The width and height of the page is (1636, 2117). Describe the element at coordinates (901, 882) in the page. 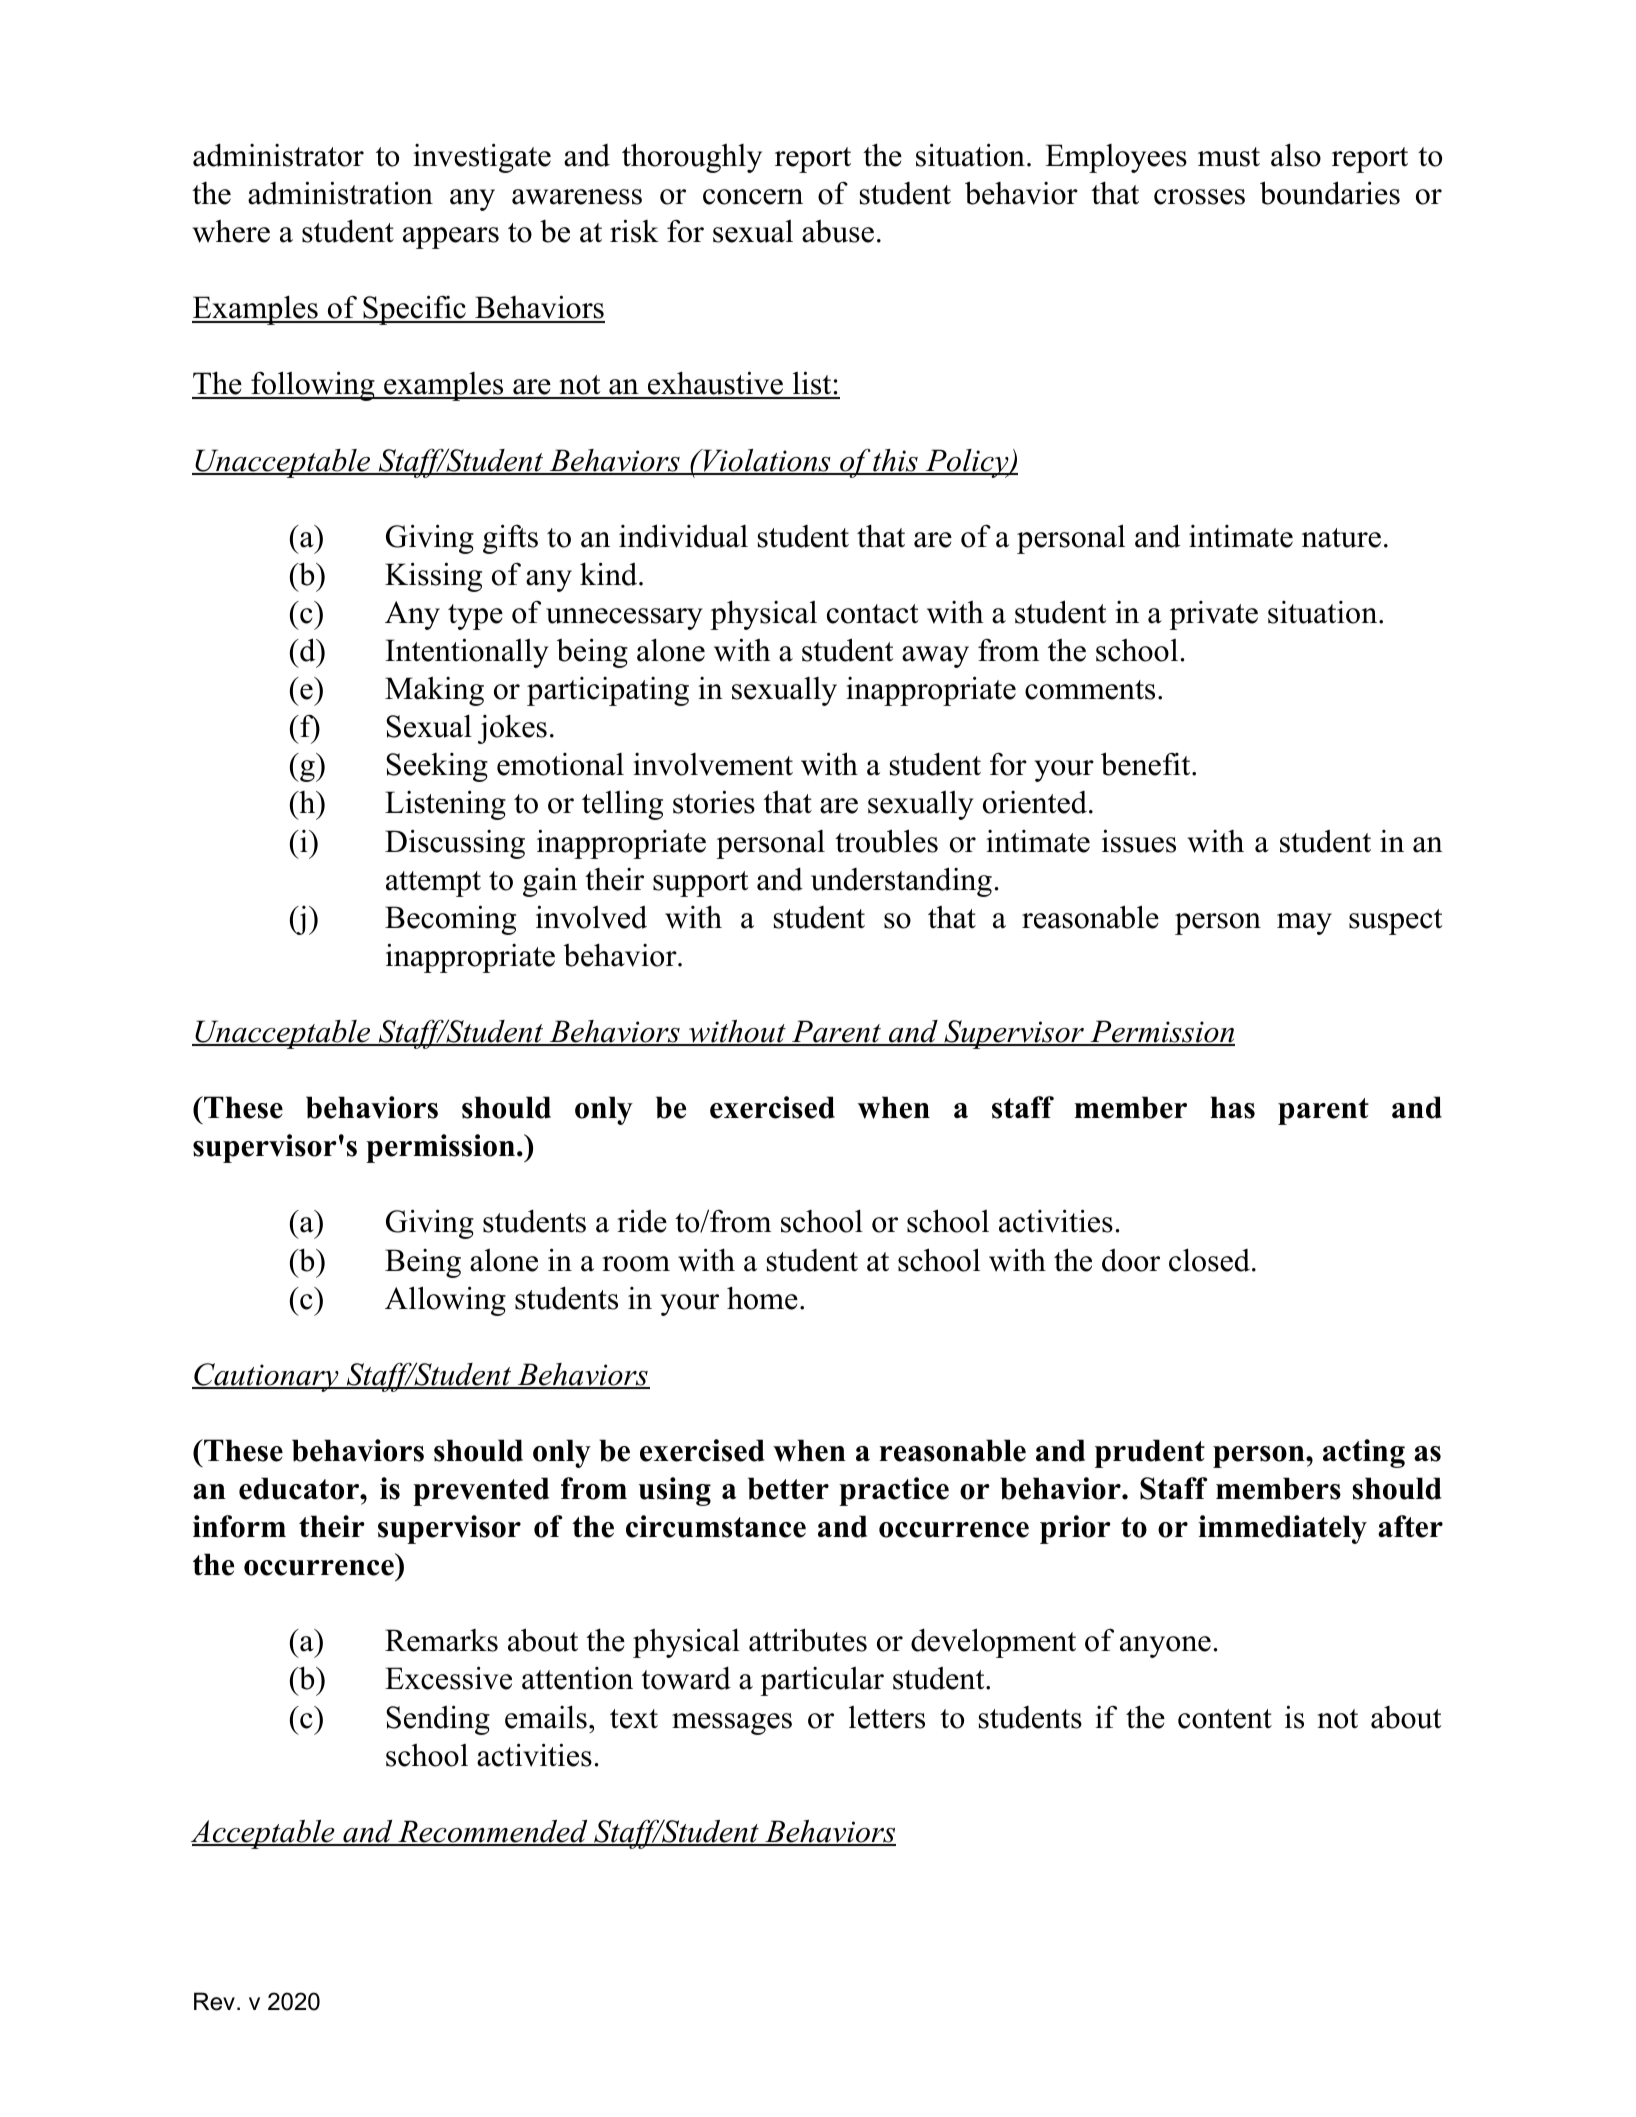

I see `understanding` at that location.
